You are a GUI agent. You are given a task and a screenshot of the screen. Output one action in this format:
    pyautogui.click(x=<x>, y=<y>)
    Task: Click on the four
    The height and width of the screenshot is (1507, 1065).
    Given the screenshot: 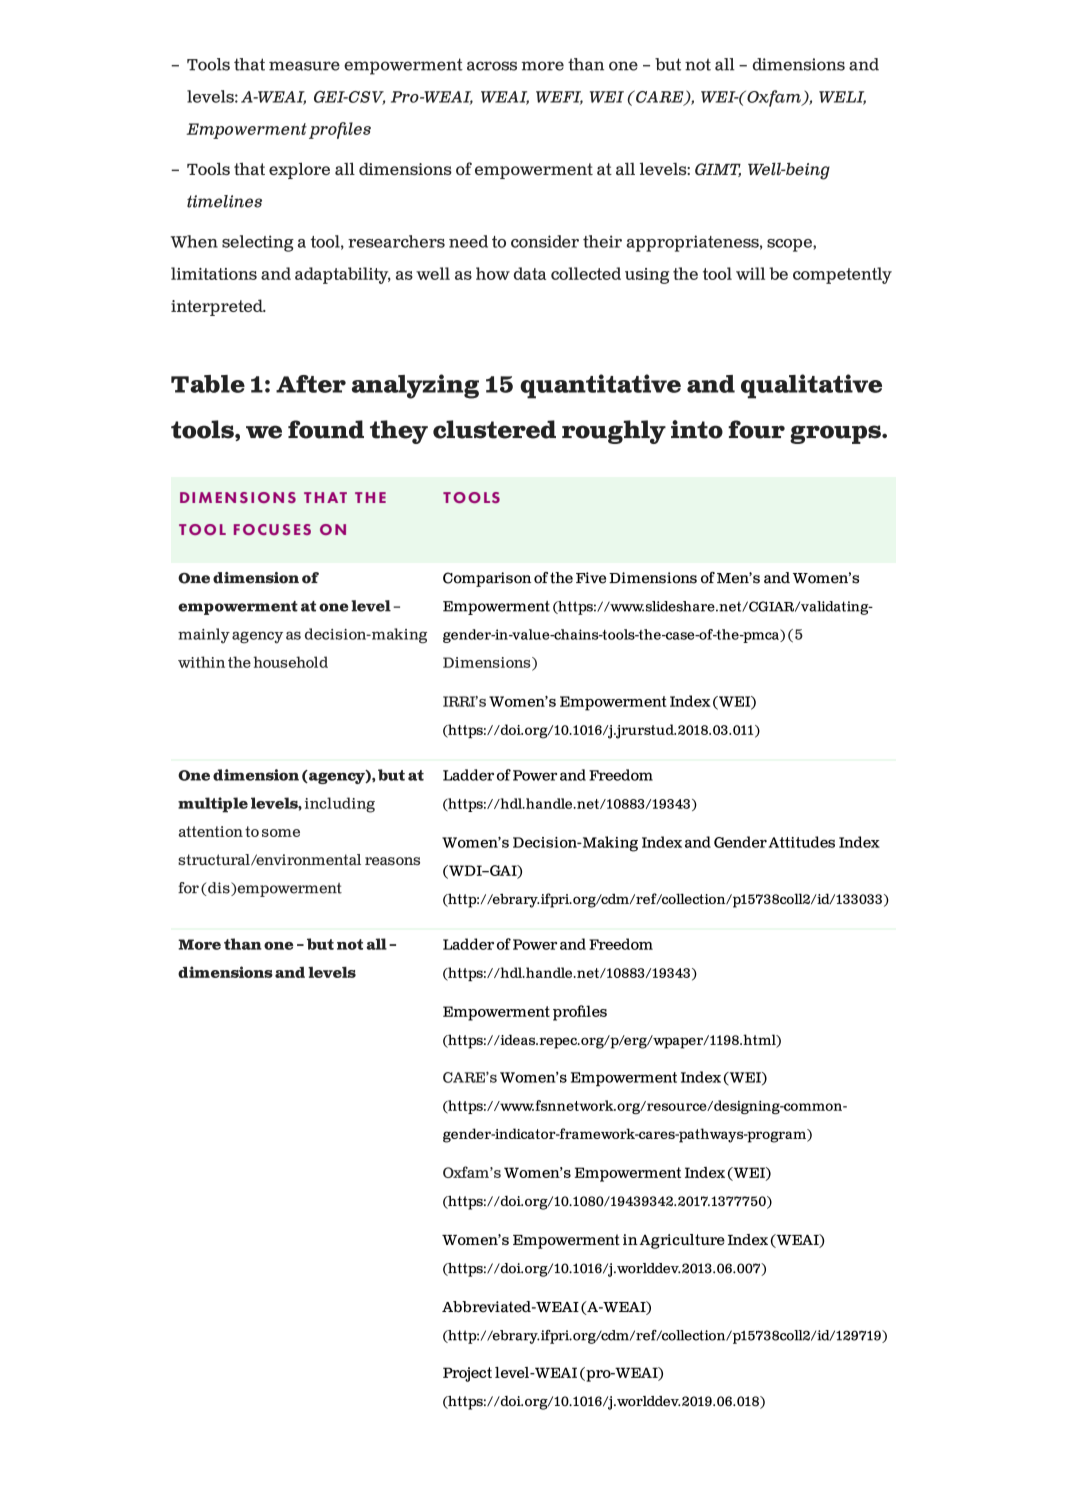 What is the action you would take?
    pyautogui.click(x=756, y=429)
